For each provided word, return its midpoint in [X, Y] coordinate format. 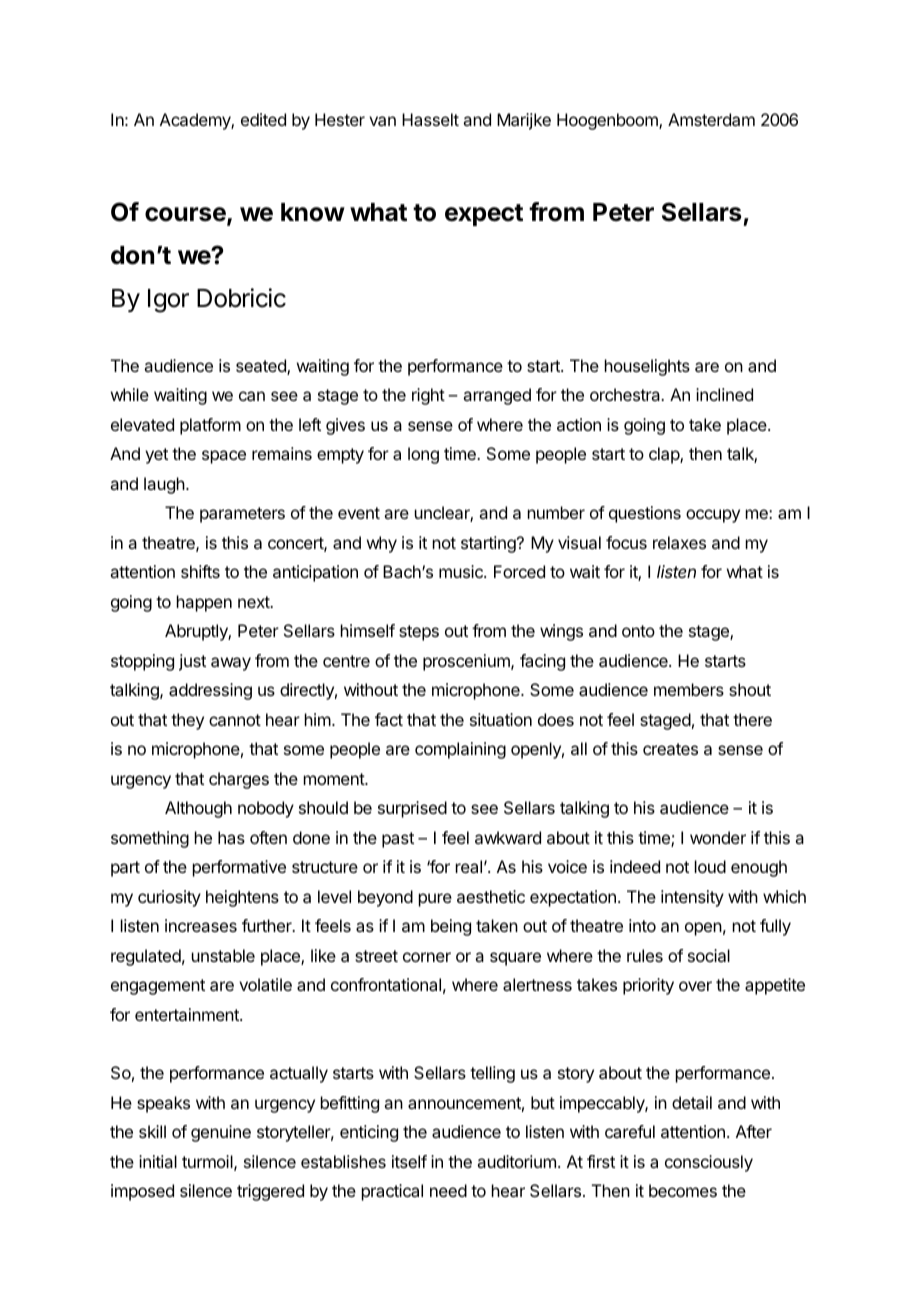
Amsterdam [711, 119]
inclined [724, 394]
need [448, 1190]
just [192, 662]
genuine [221, 1133]
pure [435, 900]
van [382, 121]
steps [419, 633]
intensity [692, 898]
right [428, 396]
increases [201, 925]
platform [210, 426]
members [689, 689]
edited [263, 119]
